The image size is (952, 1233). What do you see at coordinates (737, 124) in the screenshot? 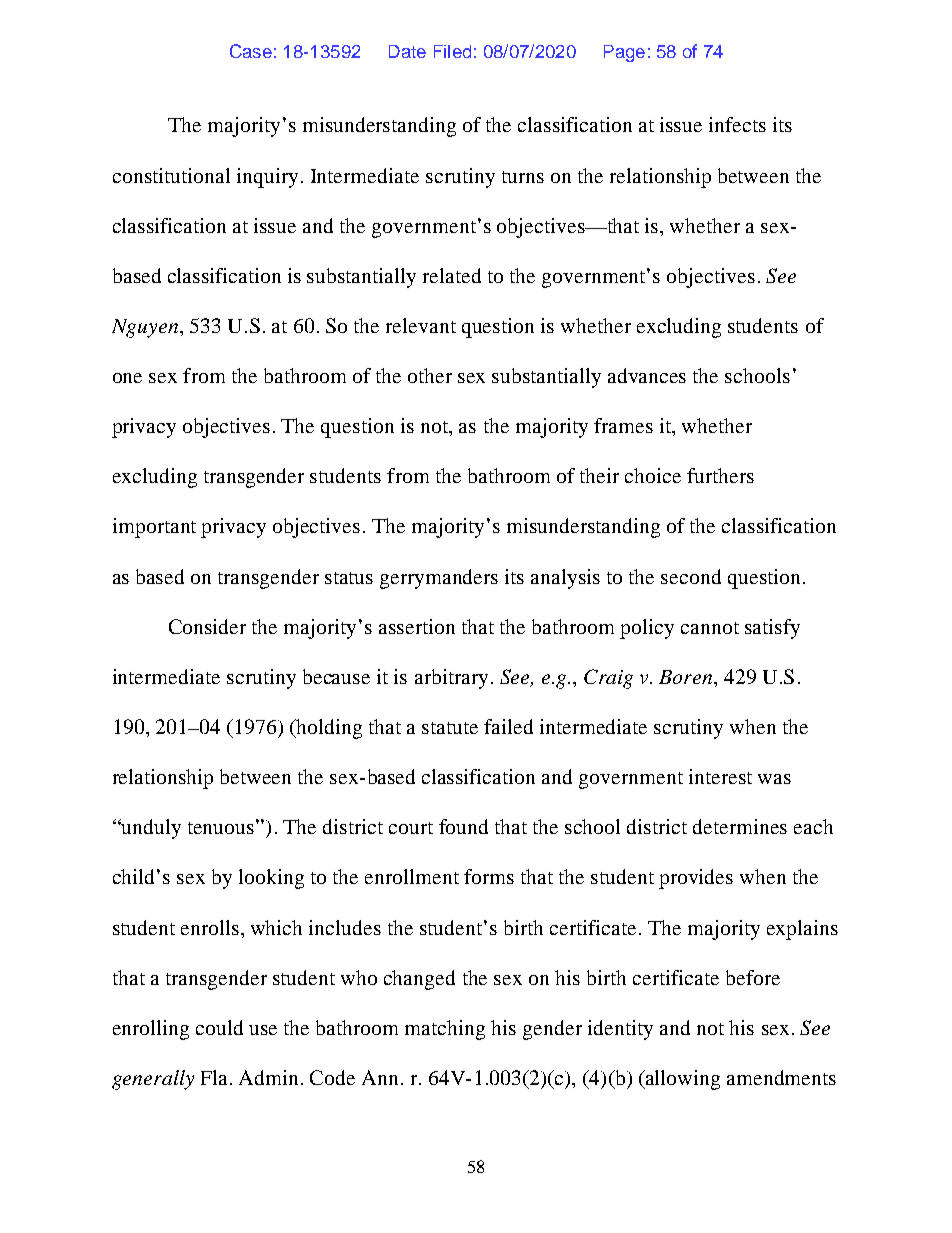
I see `infects` at bounding box center [737, 124].
